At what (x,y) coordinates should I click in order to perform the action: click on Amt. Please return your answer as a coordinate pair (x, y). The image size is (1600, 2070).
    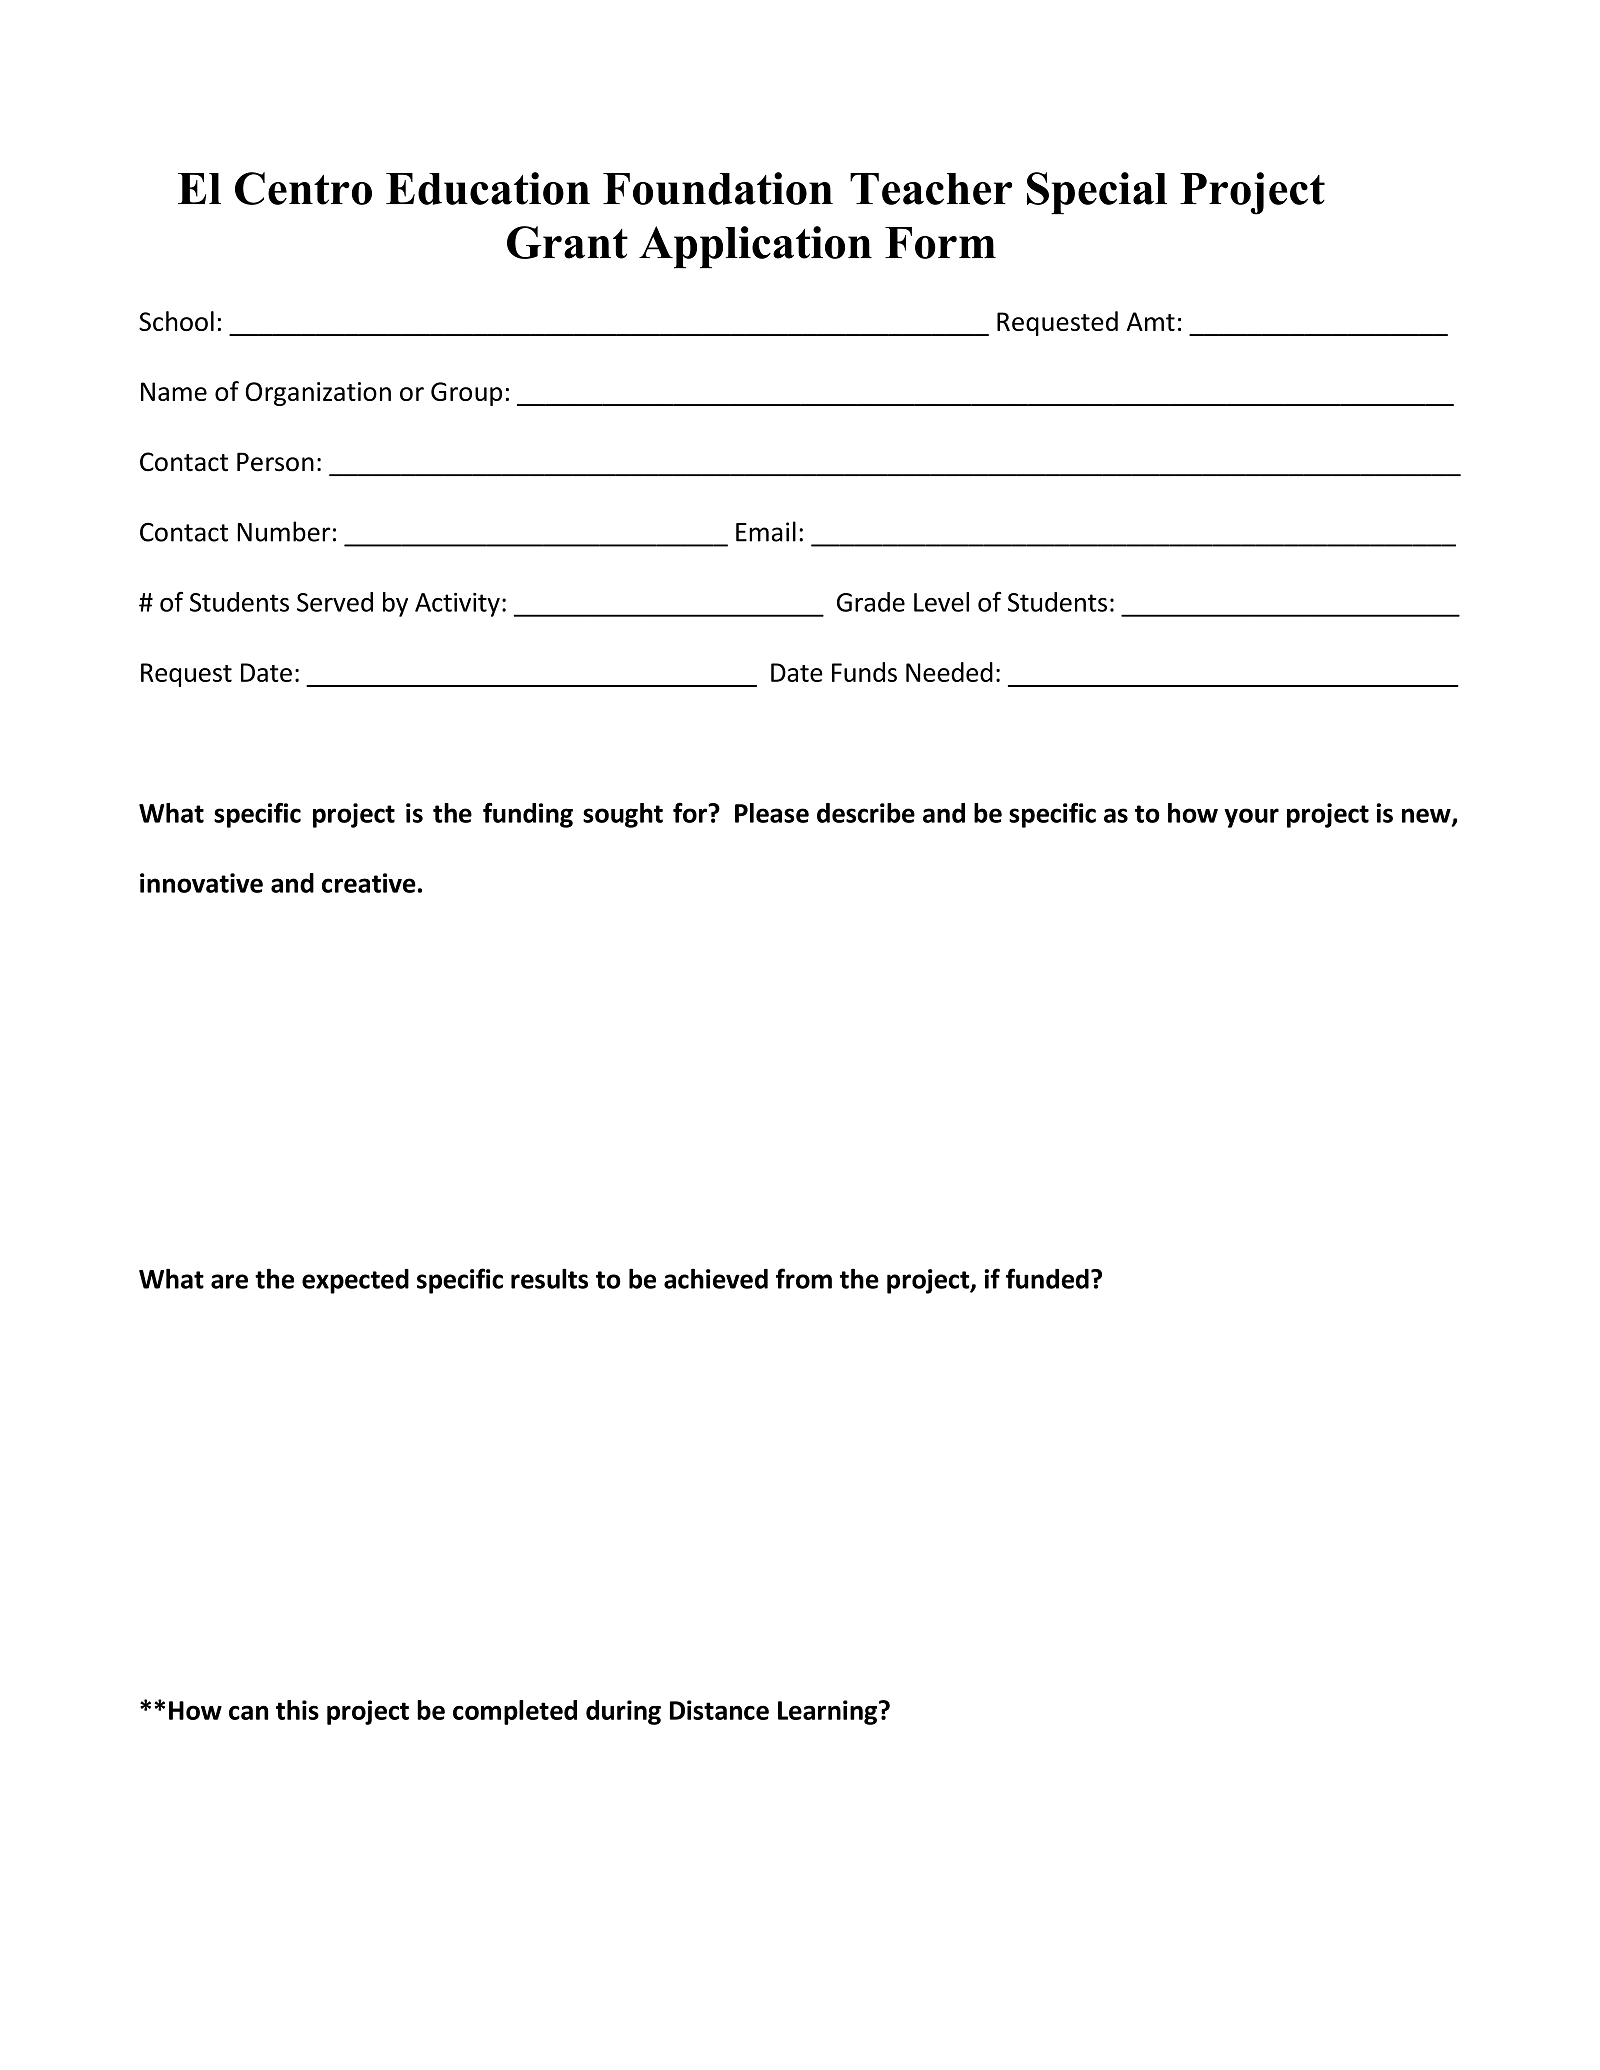
    Looking at the image, I should click on (1151, 321).
